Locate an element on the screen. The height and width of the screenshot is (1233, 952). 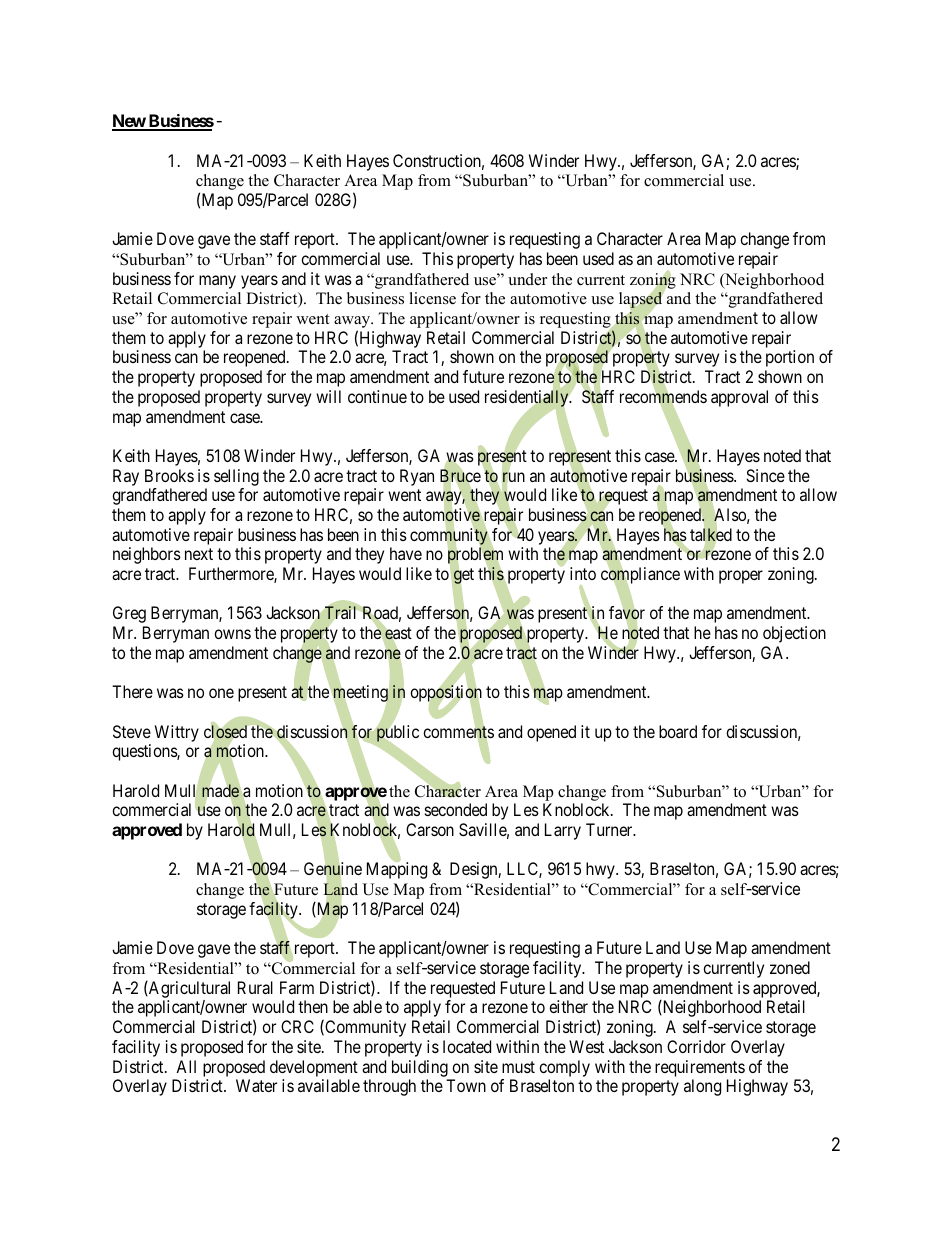
Water is located at coordinates (256, 1085).
